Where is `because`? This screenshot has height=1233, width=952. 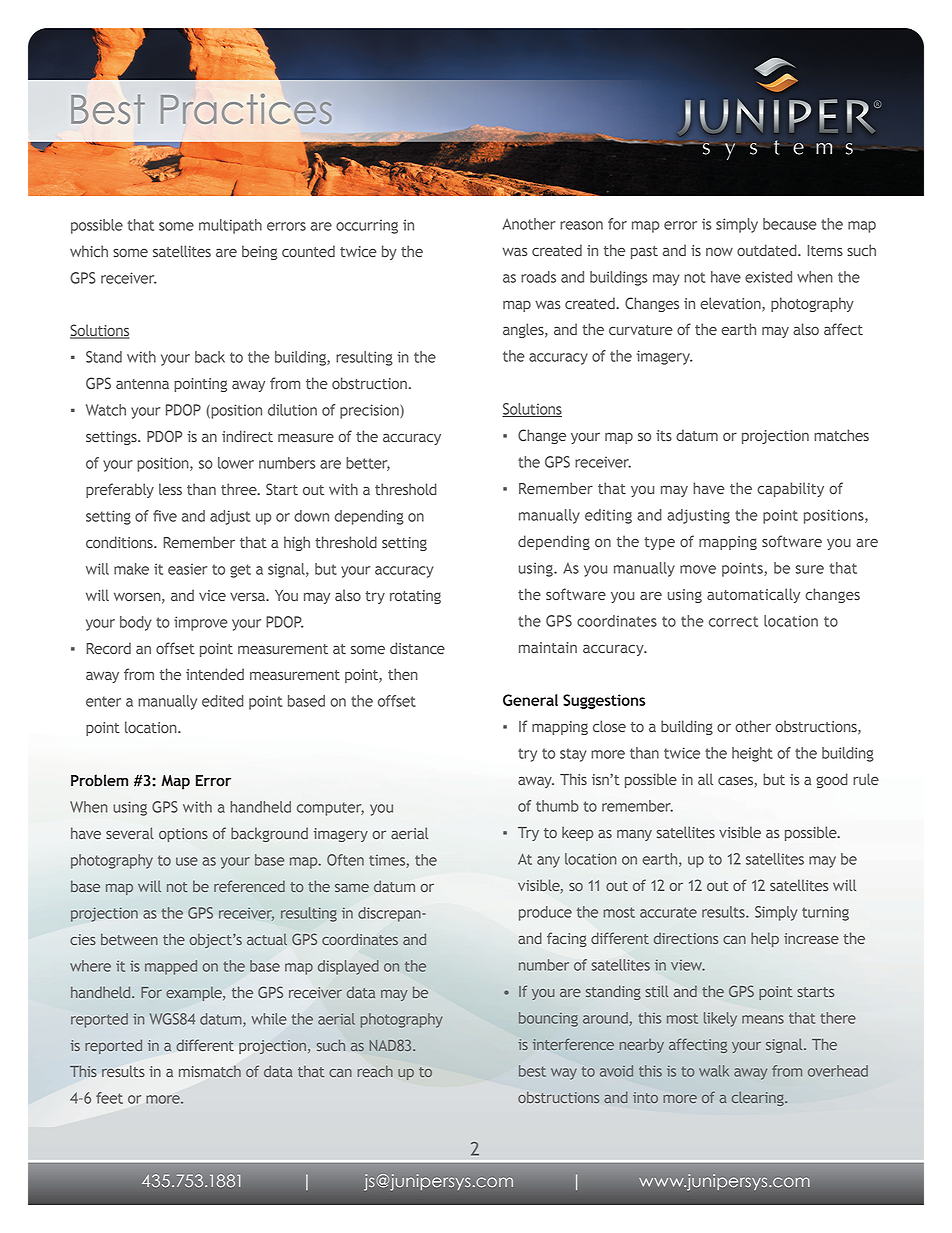 because is located at coordinates (790, 224).
